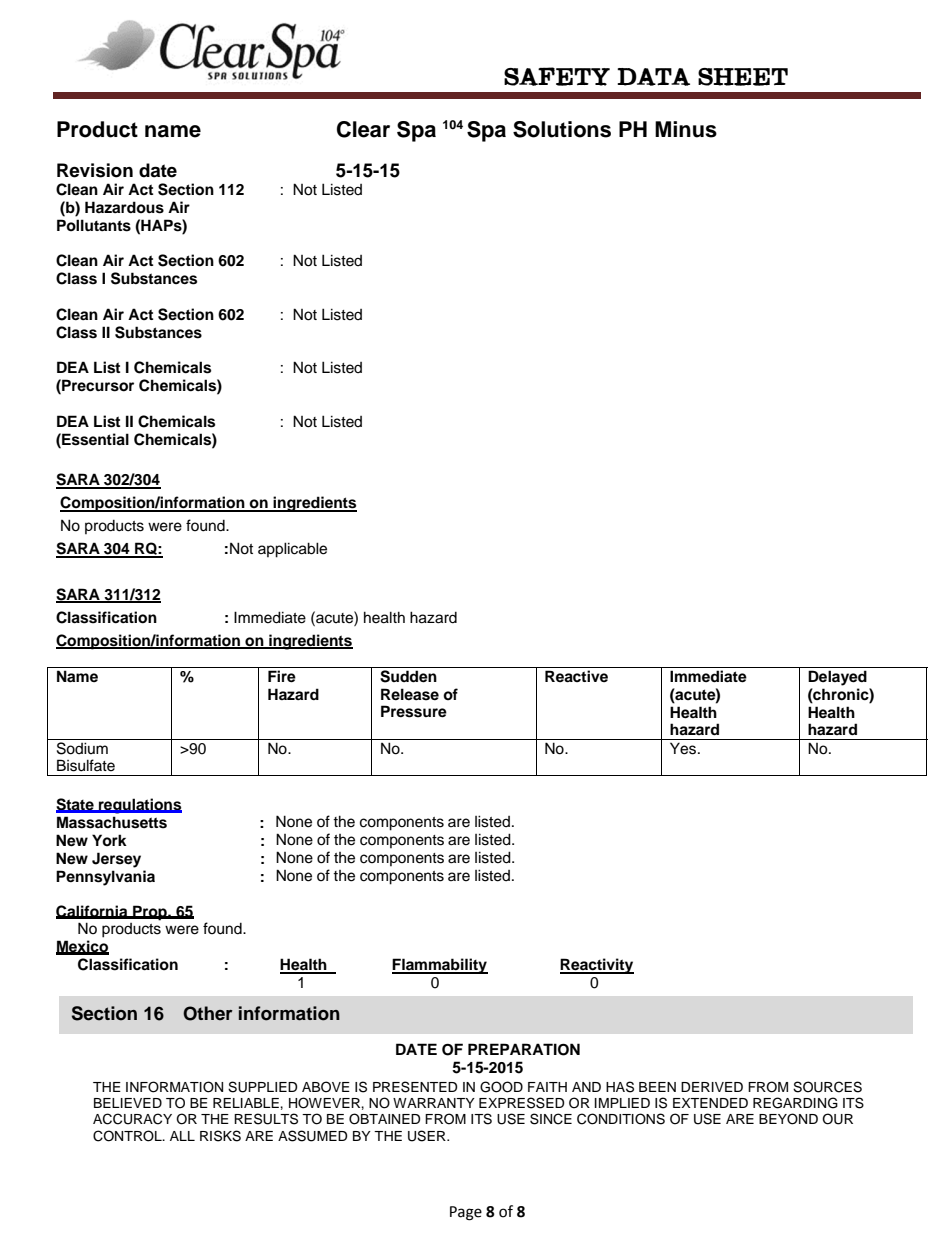 This document has width=952, height=1233. What do you see at coordinates (684, 748) in the document?
I see `Yes` at bounding box center [684, 748].
